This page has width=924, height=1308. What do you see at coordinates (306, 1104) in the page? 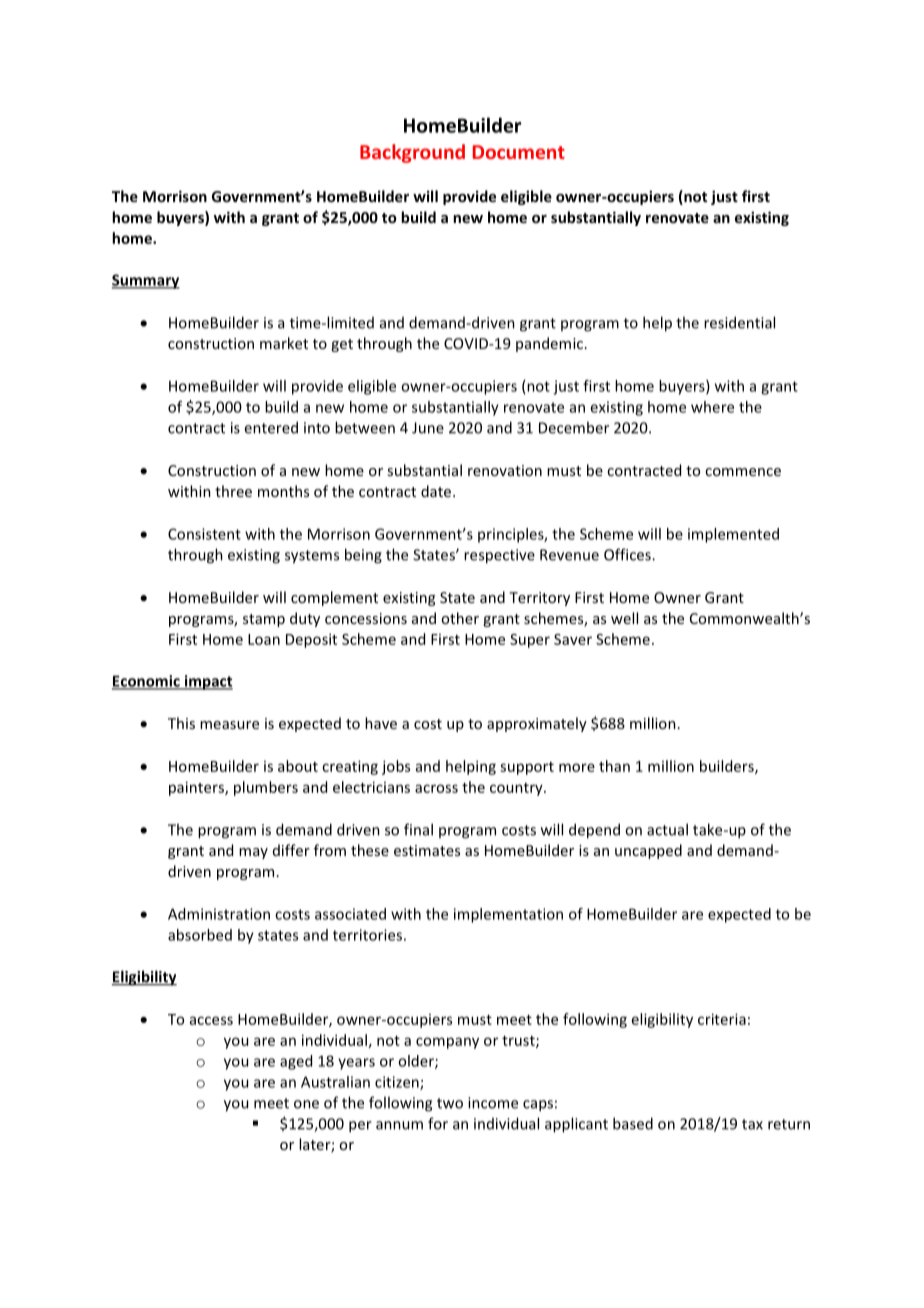
I see `one` at bounding box center [306, 1104].
